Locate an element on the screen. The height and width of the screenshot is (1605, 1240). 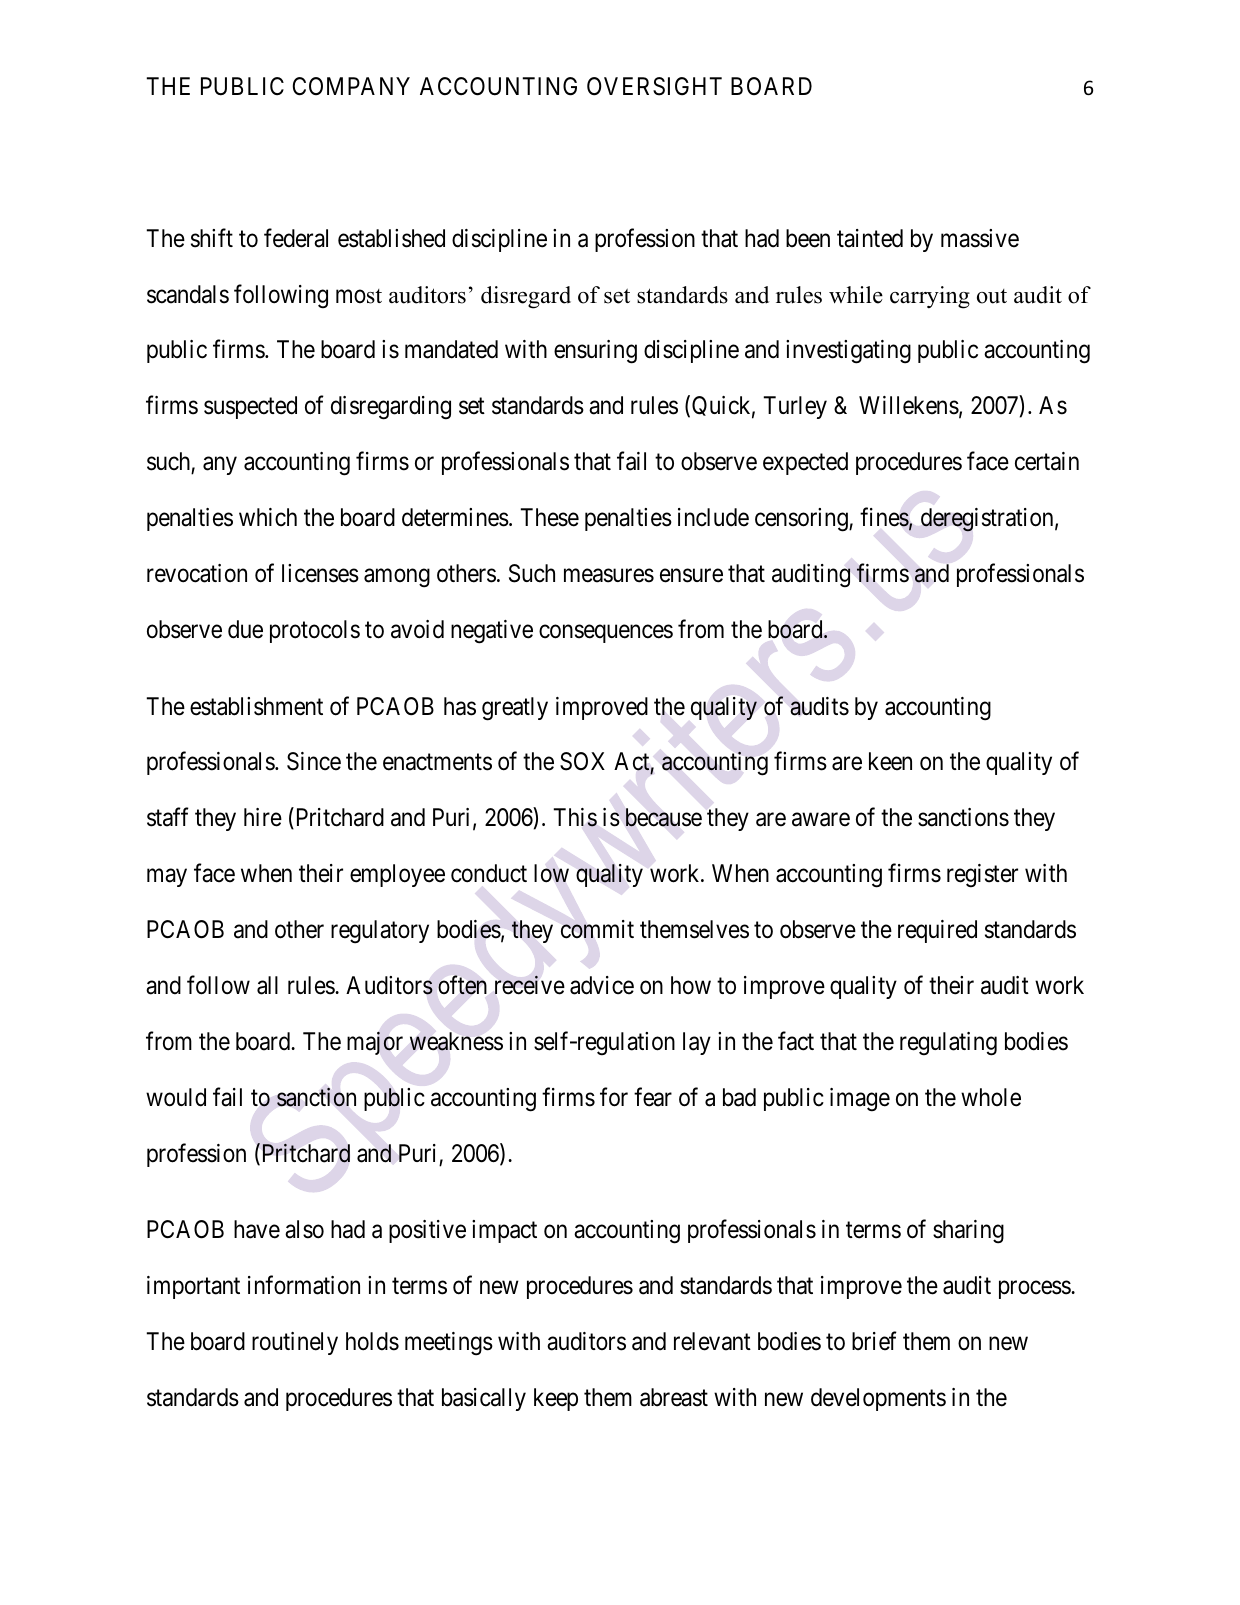
investigating is located at coordinates (848, 352).
